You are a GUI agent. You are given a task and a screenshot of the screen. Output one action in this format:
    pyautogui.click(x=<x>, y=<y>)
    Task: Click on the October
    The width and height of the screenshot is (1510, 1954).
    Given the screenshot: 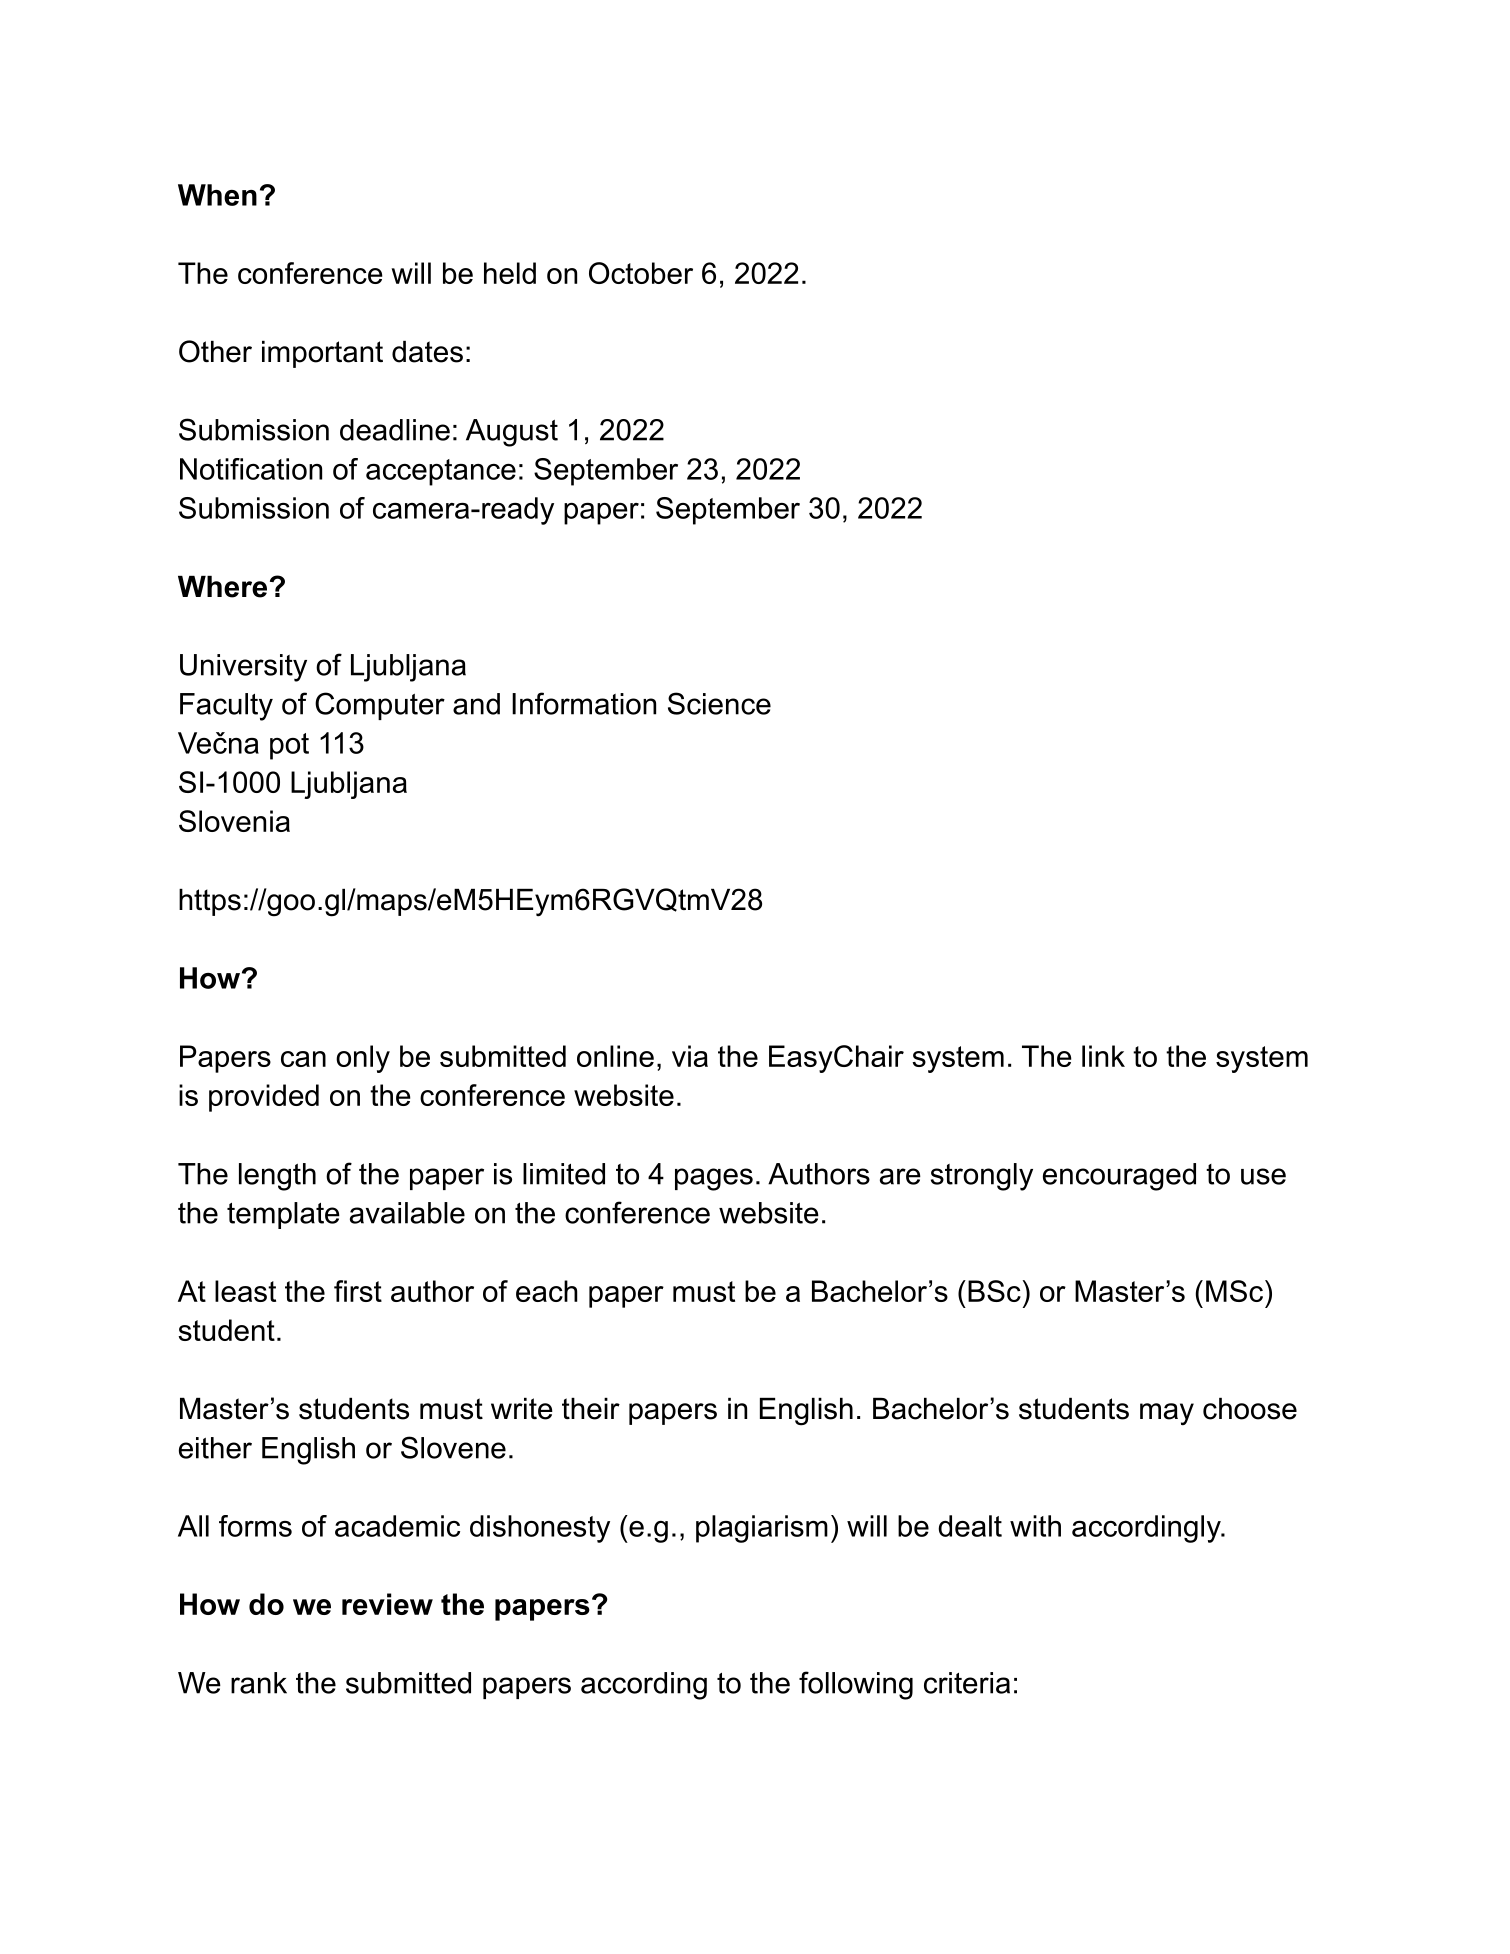 What is the action you would take?
    pyautogui.click(x=641, y=273)
